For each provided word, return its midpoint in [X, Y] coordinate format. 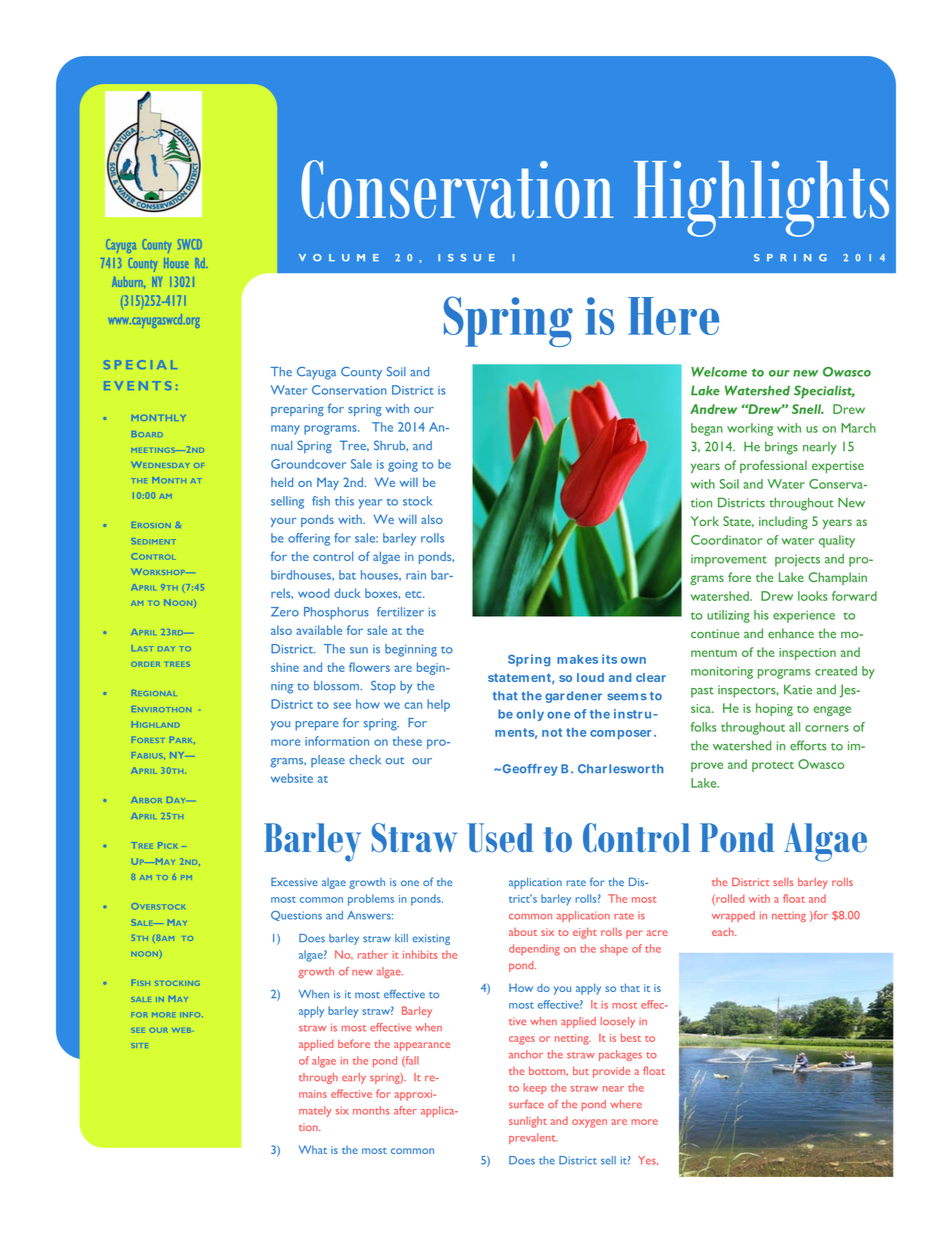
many [285, 430]
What [313, 1149]
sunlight [528, 1122]
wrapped [733, 916]
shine [285, 667]
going [403, 466]
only [530, 715]
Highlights [761, 199]
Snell [808, 409]
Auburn [128, 282]
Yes [648, 1160]
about [523, 932]
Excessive [294, 881]
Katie [798, 689]
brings [781, 448]
